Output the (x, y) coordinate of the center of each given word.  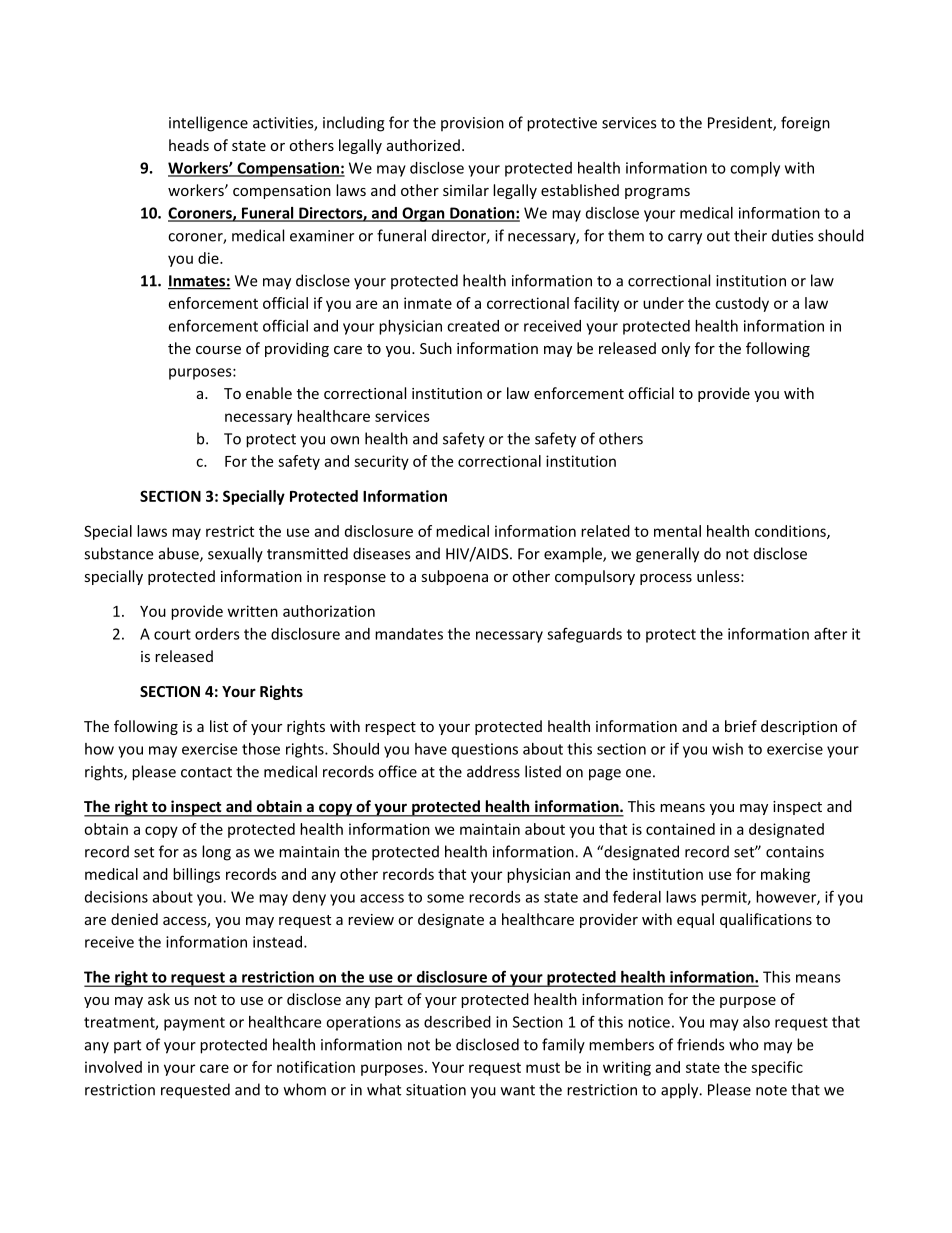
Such (436, 348)
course (218, 350)
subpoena (454, 577)
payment (194, 1024)
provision (472, 124)
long (216, 853)
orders (217, 634)
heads (189, 145)
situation (436, 1090)
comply (755, 169)
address (493, 771)
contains (795, 852)
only (675, 349)
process (666, 579)
